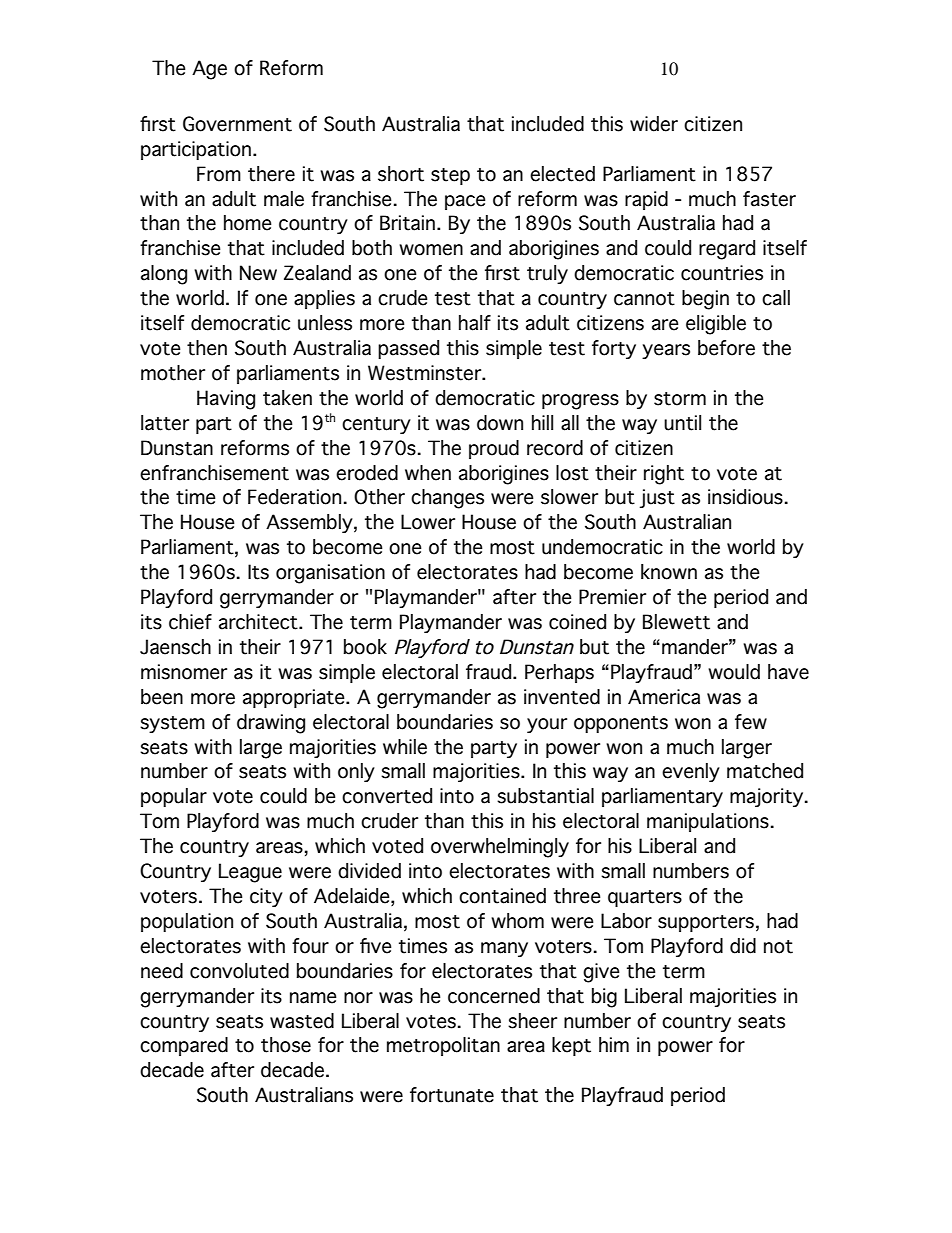 The height and width of the screenshot is (1233, 952). I want to click on architect, so click(259, 622).
